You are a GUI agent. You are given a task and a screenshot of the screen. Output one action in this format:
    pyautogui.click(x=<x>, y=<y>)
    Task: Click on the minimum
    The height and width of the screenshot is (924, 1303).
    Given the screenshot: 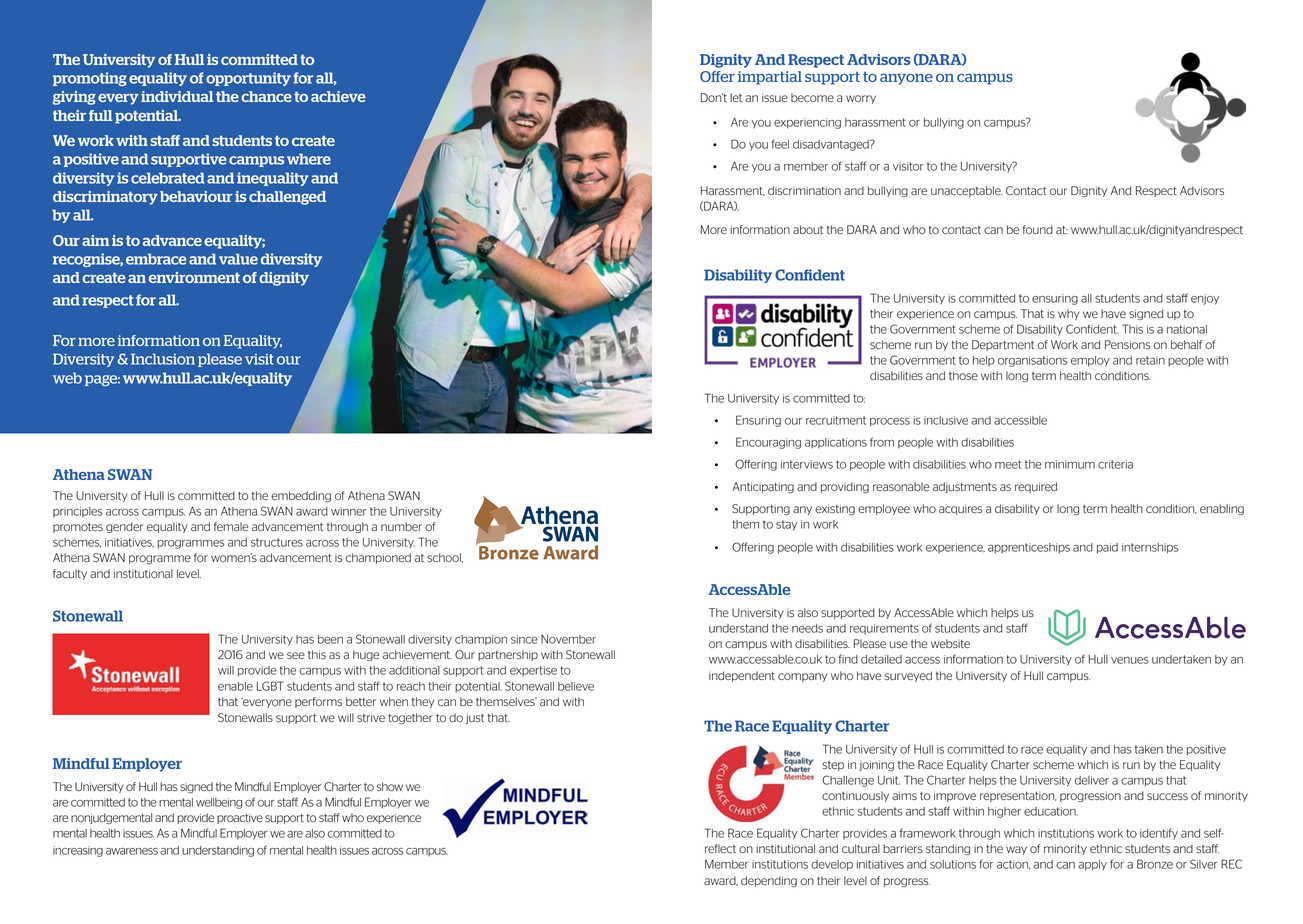 What is the action you would take?
    pyautogui.click(x=1070, y=464)
